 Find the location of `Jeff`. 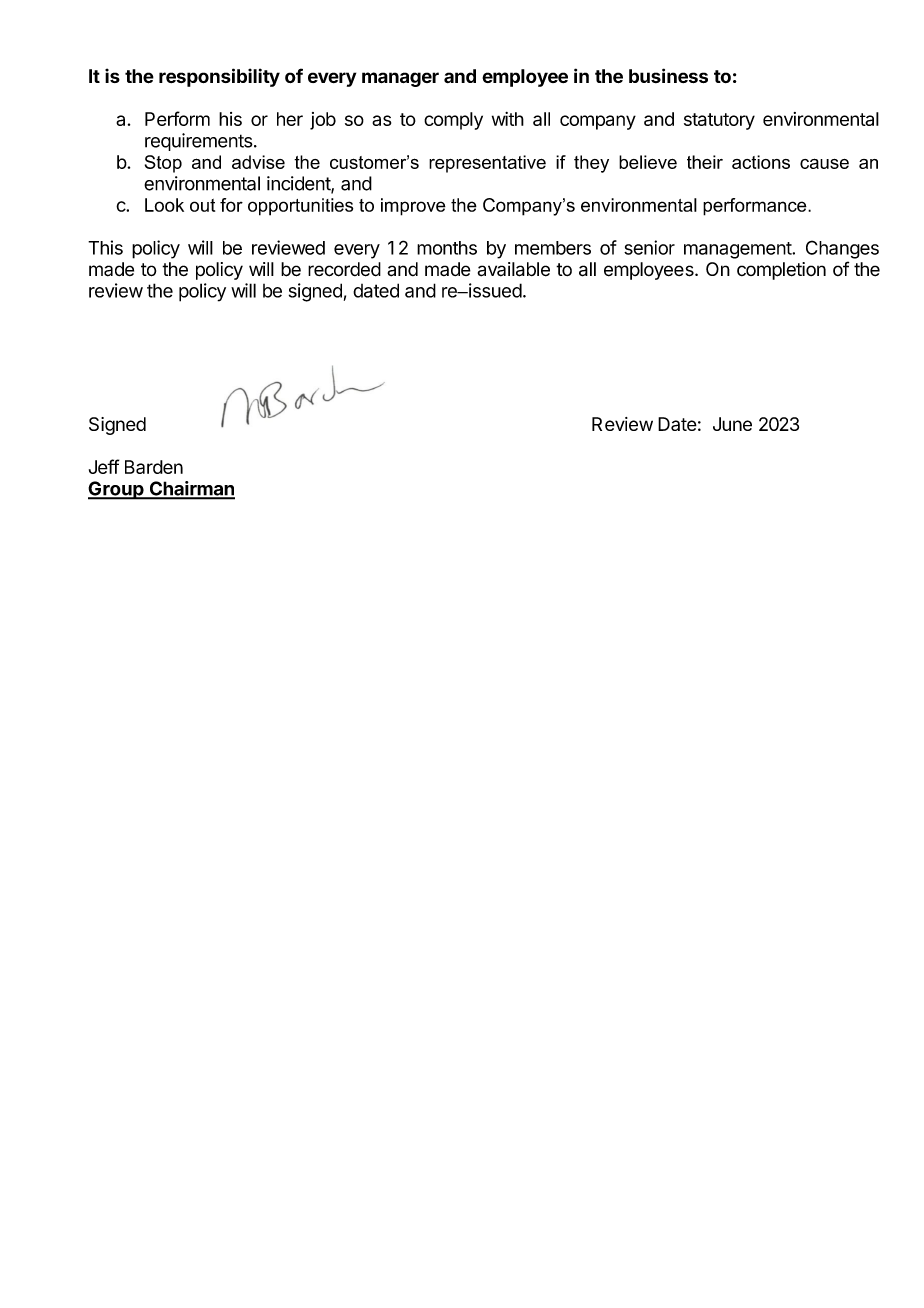

Jeff is located at coordinates (104, 466).
